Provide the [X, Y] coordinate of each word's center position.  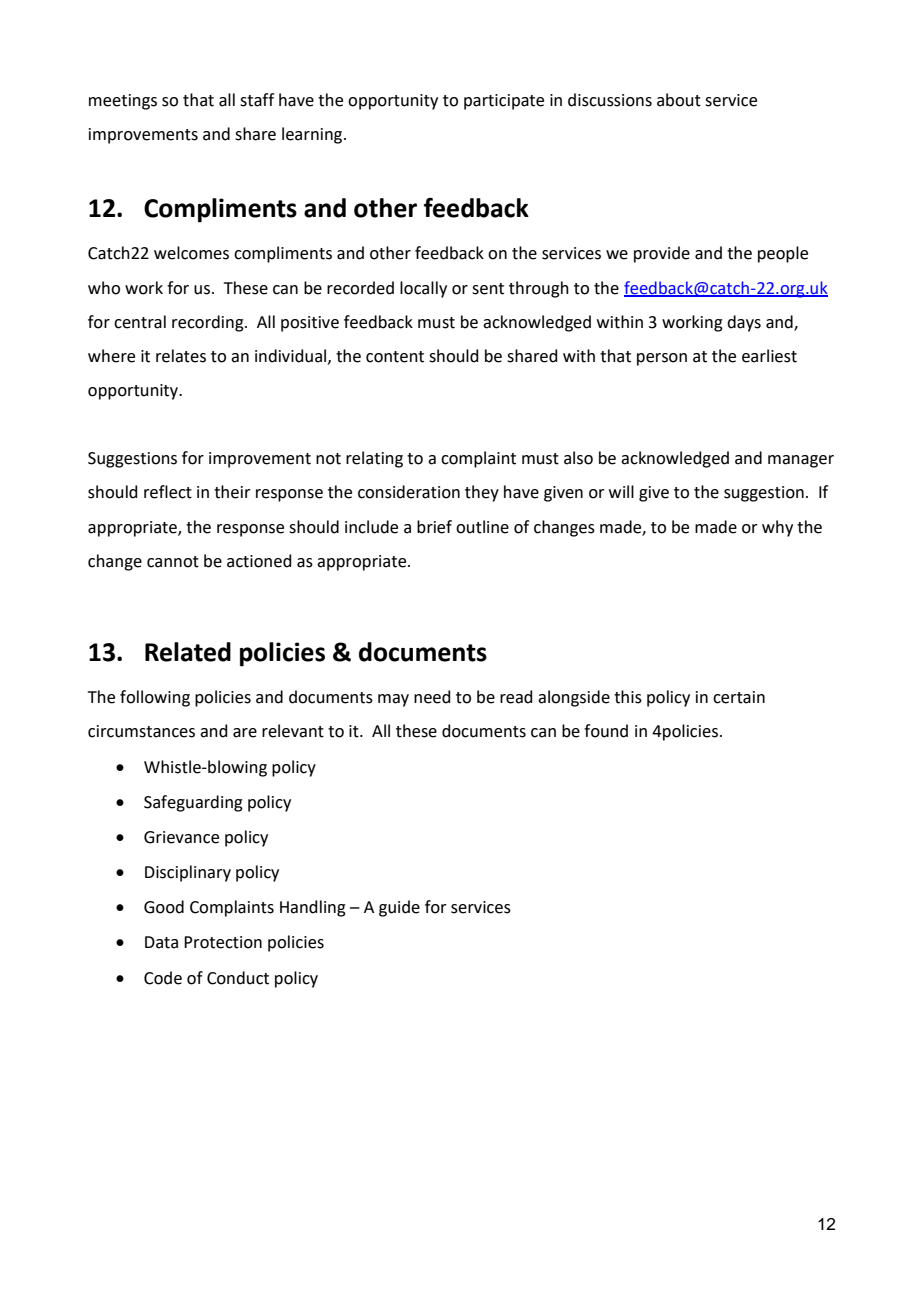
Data [161, 942]
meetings [123, 102]
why [777, 528]
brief [434, 527]
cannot [173, 562]
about [679, 100]
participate [504, 102]
